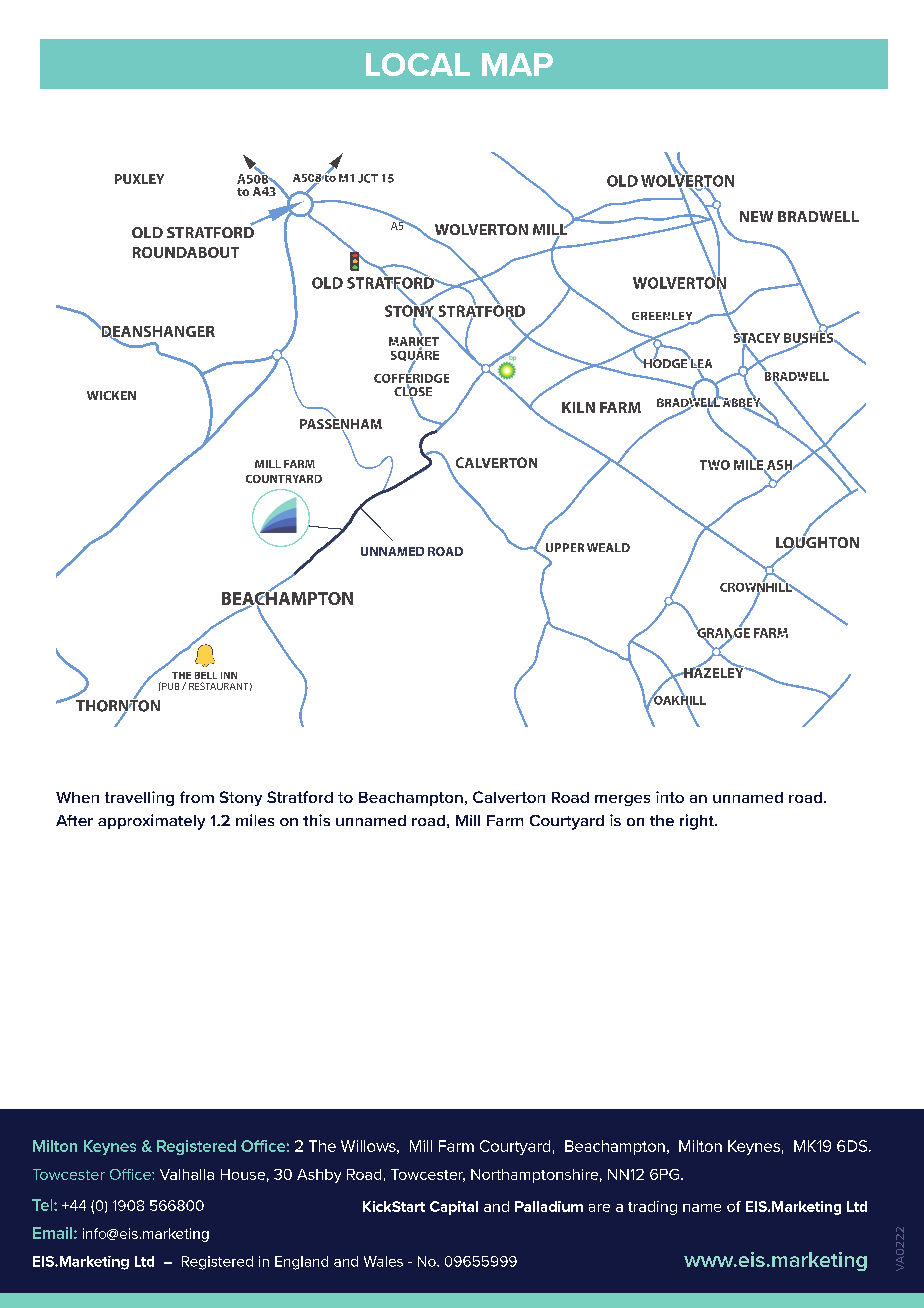 This page has height=1308, width=924. I want to click on trading, so click(652, 1208).
